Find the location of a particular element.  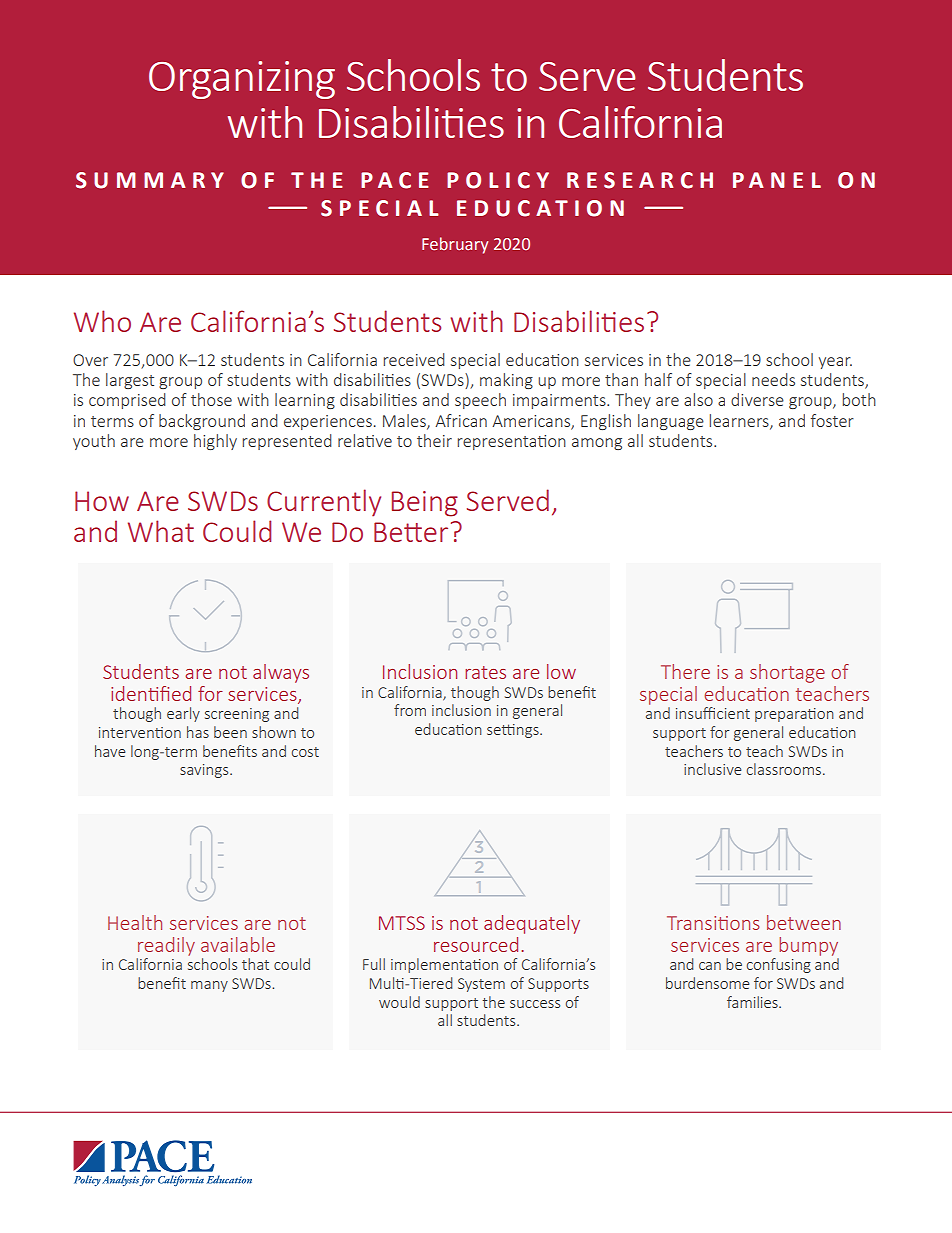

What is located at coordinates (161, 531).
